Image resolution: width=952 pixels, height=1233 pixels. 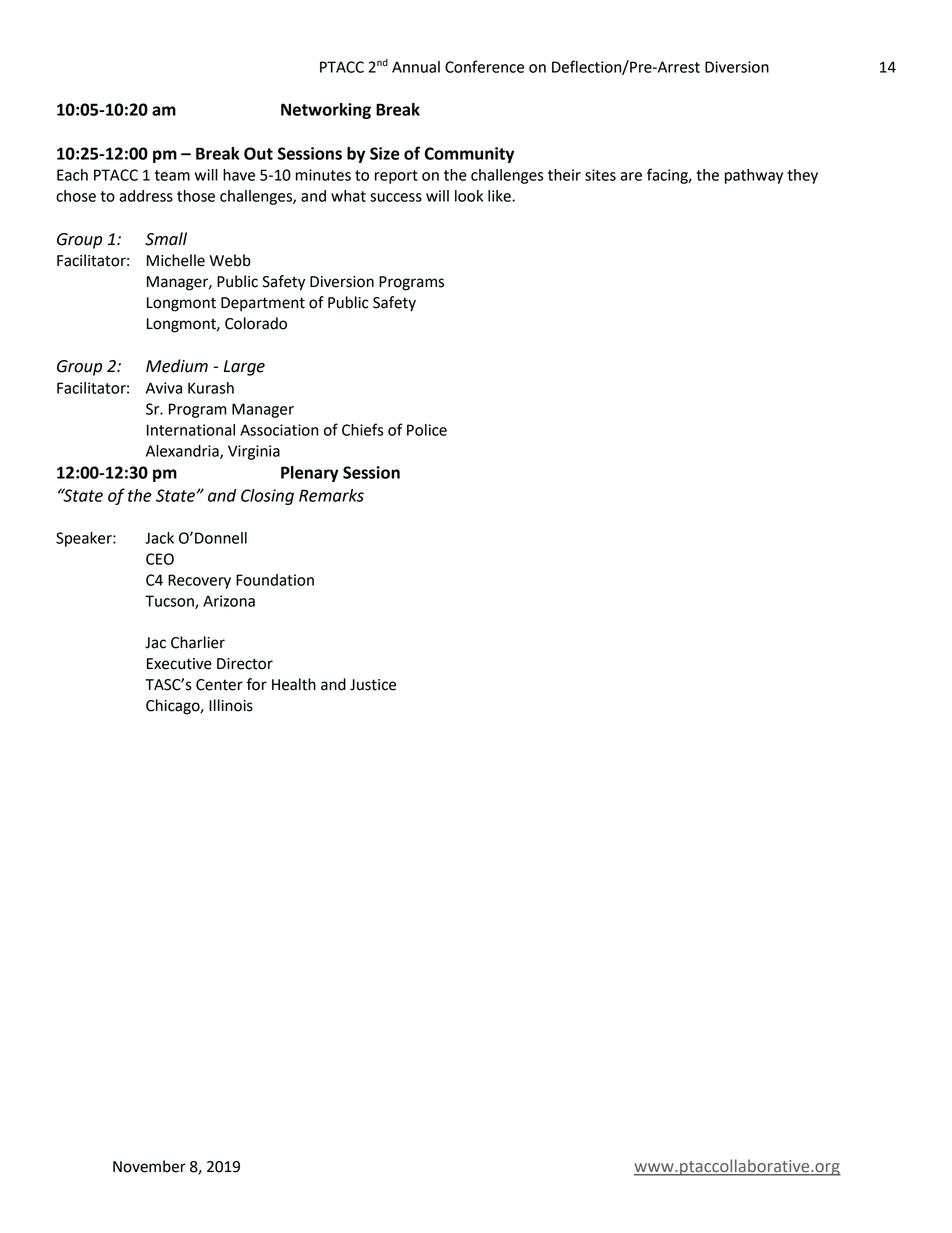 I want to click on Annual, so click(x=416, y=67).
